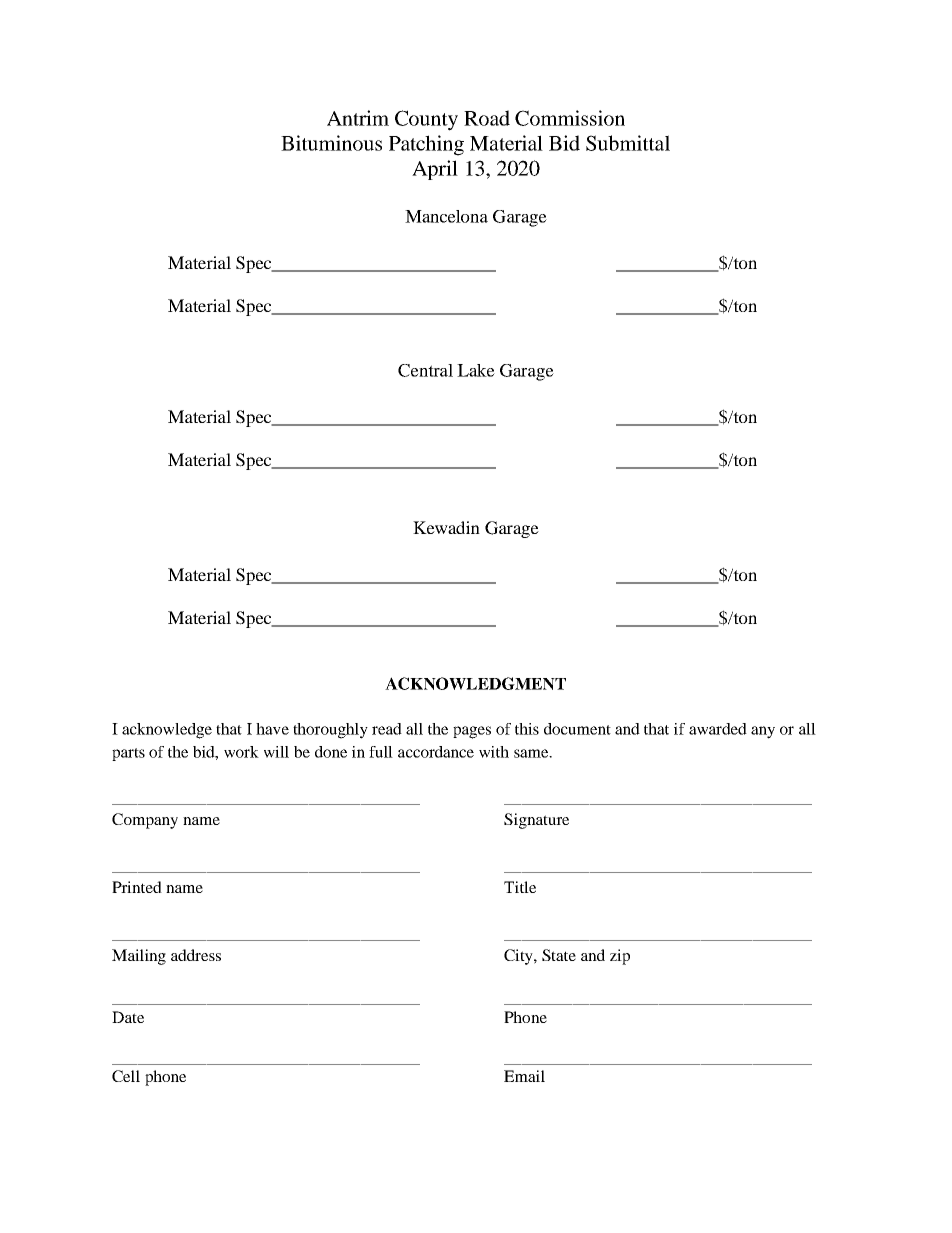 This screenshot has width=952, height=1233. I want to click on accordance, so click(436, 752).
